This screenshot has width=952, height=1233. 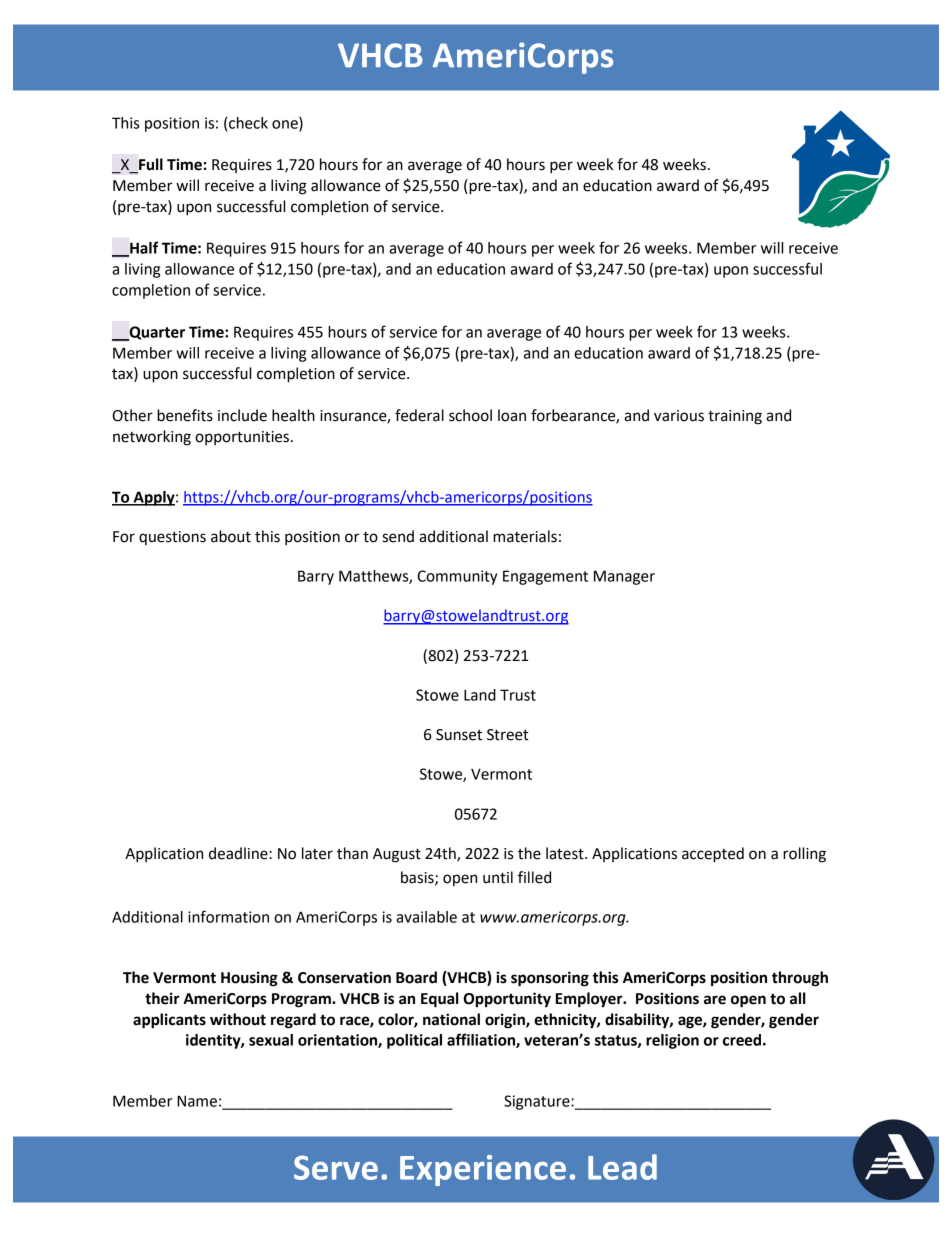 What do you see at coordinates (470, 415) in the screenshot?
I see `school` at bounding box center [470, 415].
